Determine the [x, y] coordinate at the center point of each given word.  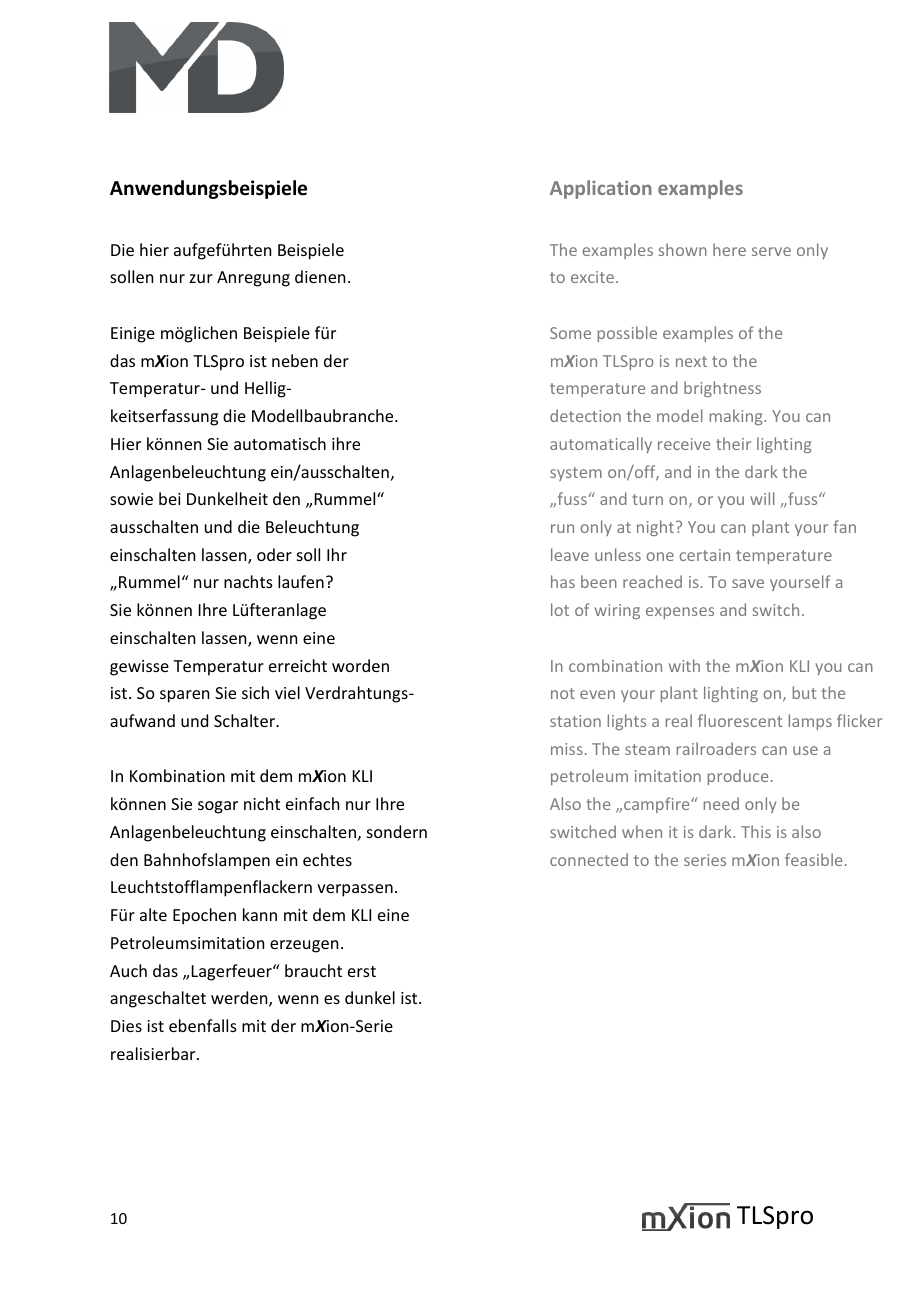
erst [362, 971]
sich [255, 692]
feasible [813, 859]
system [576, 474]
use [805, 750]
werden [240, 999]
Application [601, 189]
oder [274, 554]
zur [201, 278]
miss [567, 749]
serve [771, 251]
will [762, 498]
